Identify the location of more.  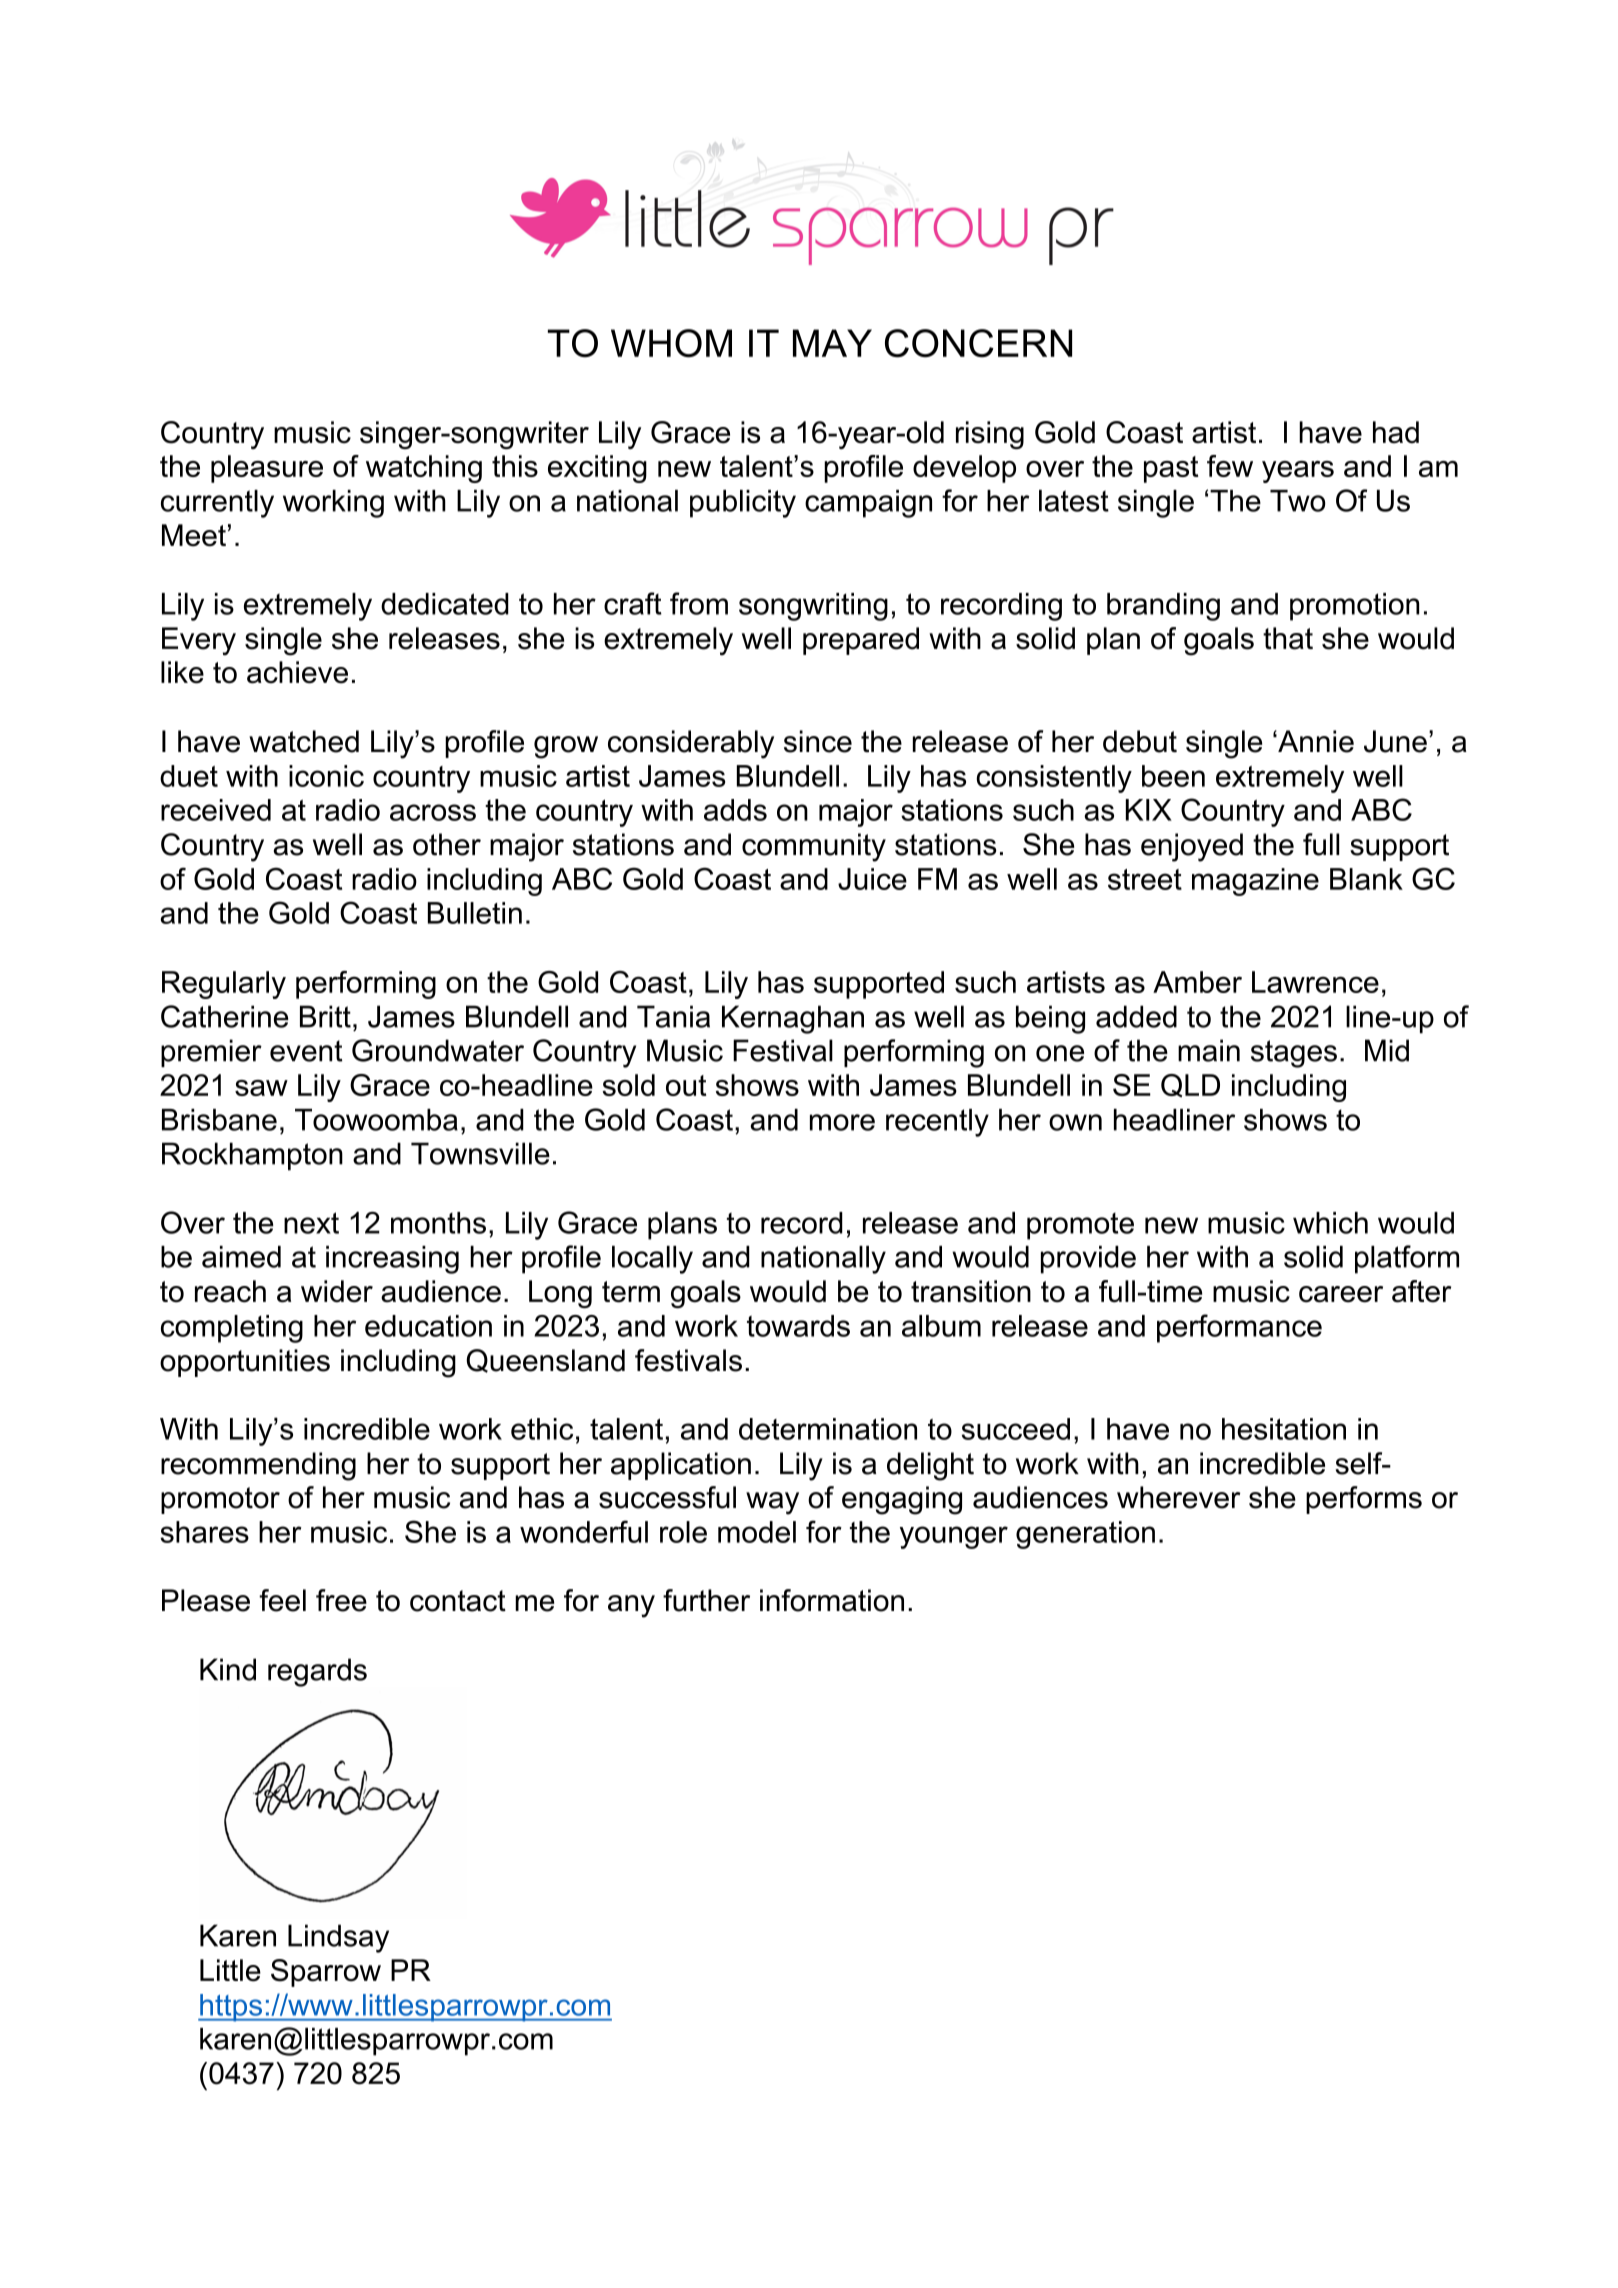
(842, 1122).
